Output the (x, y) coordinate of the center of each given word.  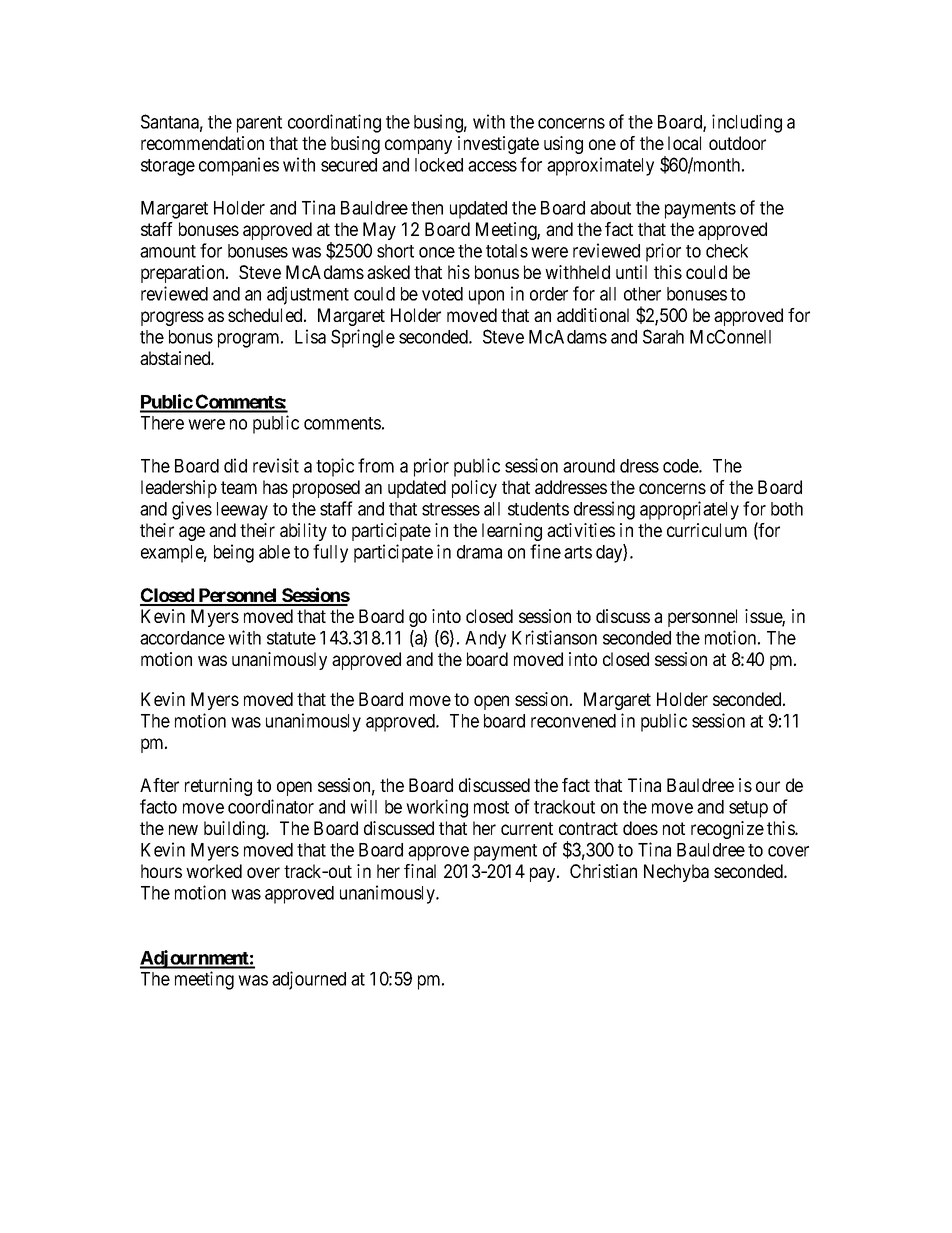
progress (172, 318)
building (235, 830)
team (239, 487)
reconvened (573, 721)
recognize (727, 830)
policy (474, 489)
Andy (485, 640)
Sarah (663, 336)
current (527, 828)
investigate (498, 145)
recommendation (202, 143)
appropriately (689, 510)
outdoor (737, 143)
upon (486, 297)
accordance (182, 638)
